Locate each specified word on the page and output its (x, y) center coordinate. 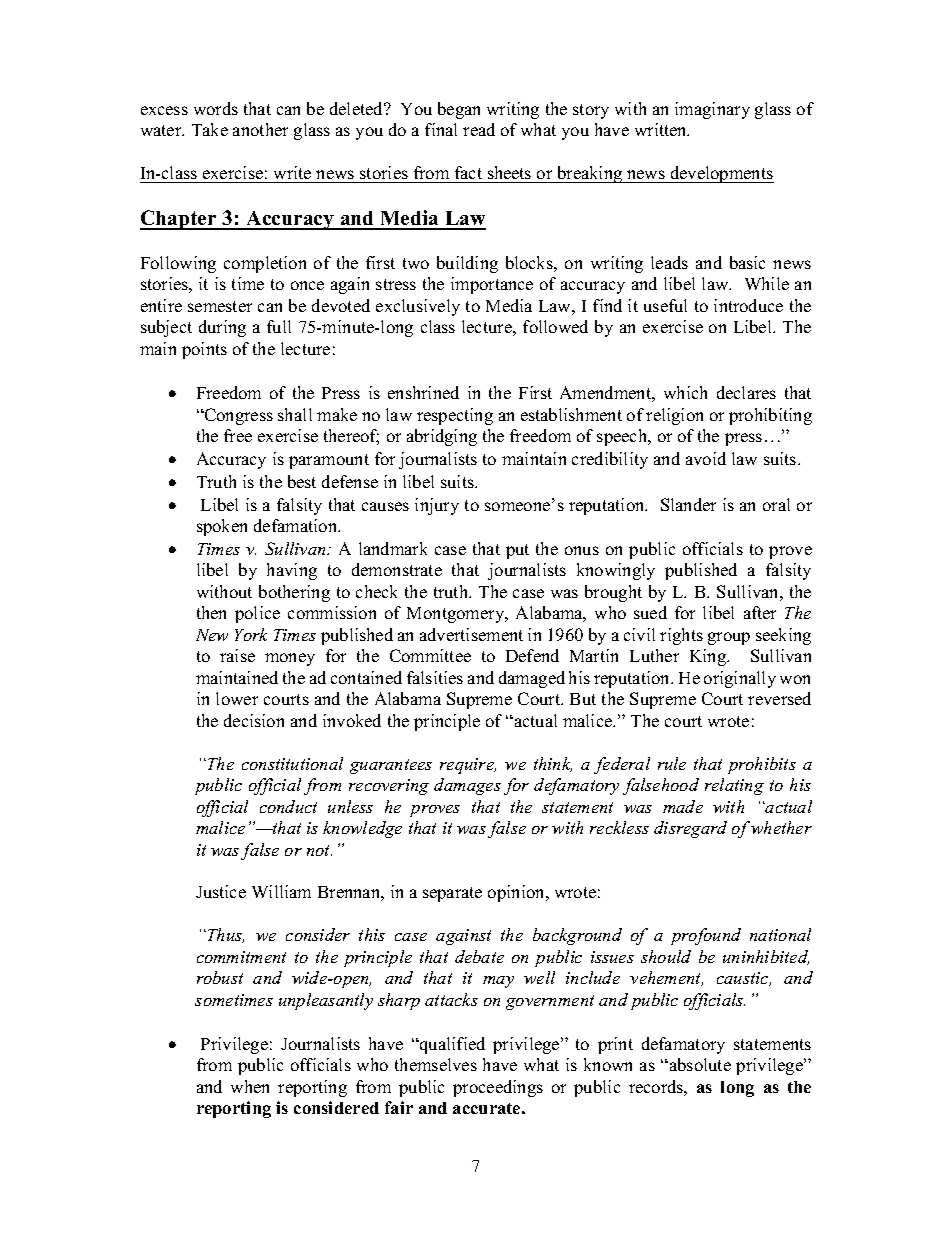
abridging (442, 437)
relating (734, 786)
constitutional (292, 763)
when (250, 1086)
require (468, 766)
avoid (706, 458)
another (260, 129)
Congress (237, 416)
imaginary (712, 110)
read (479, 129)
